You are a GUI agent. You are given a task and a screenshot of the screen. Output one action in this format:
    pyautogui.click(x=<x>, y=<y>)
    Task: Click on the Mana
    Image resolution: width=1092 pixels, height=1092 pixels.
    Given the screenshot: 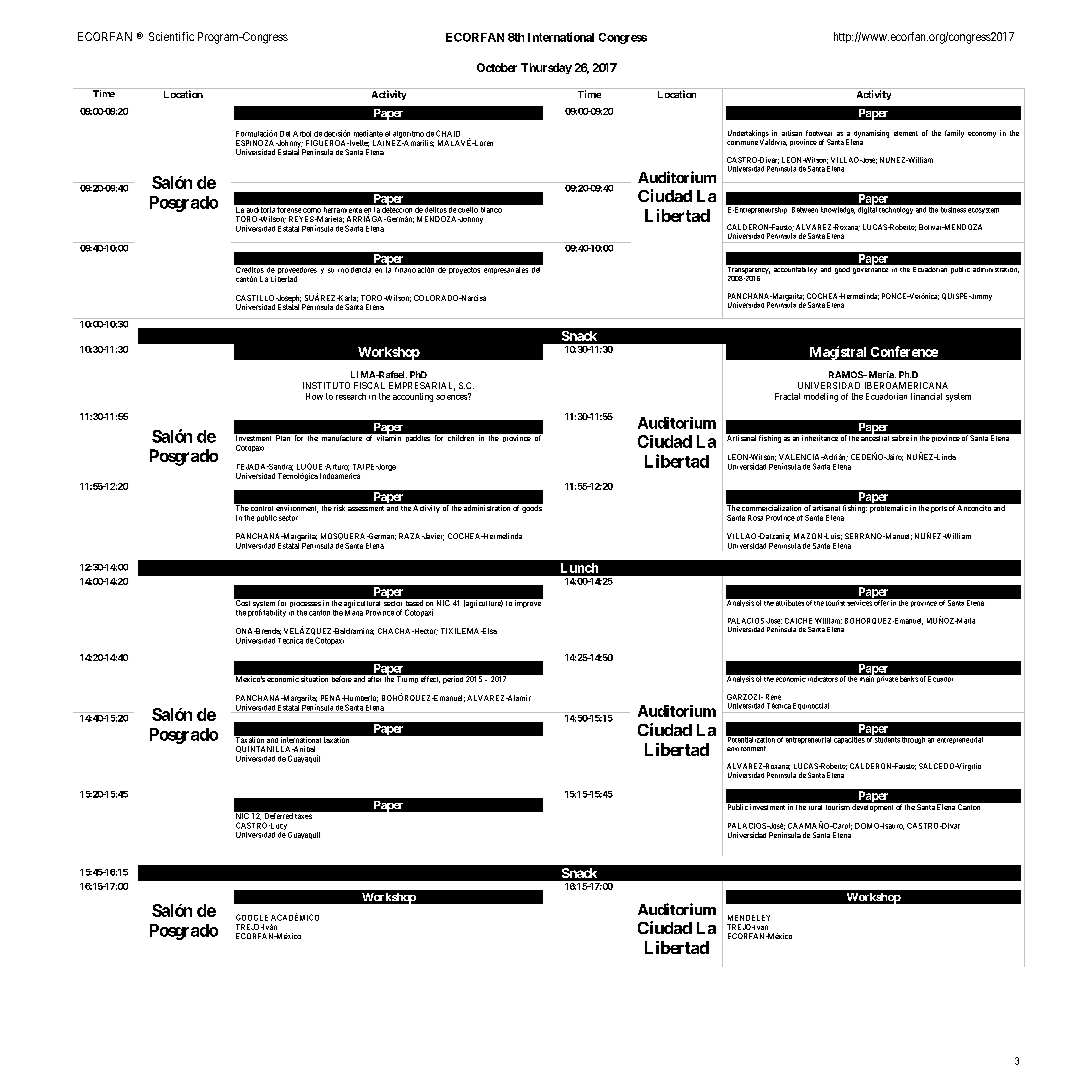 What is the action you would take?
    pyautogui.click(x=354, y=613)
